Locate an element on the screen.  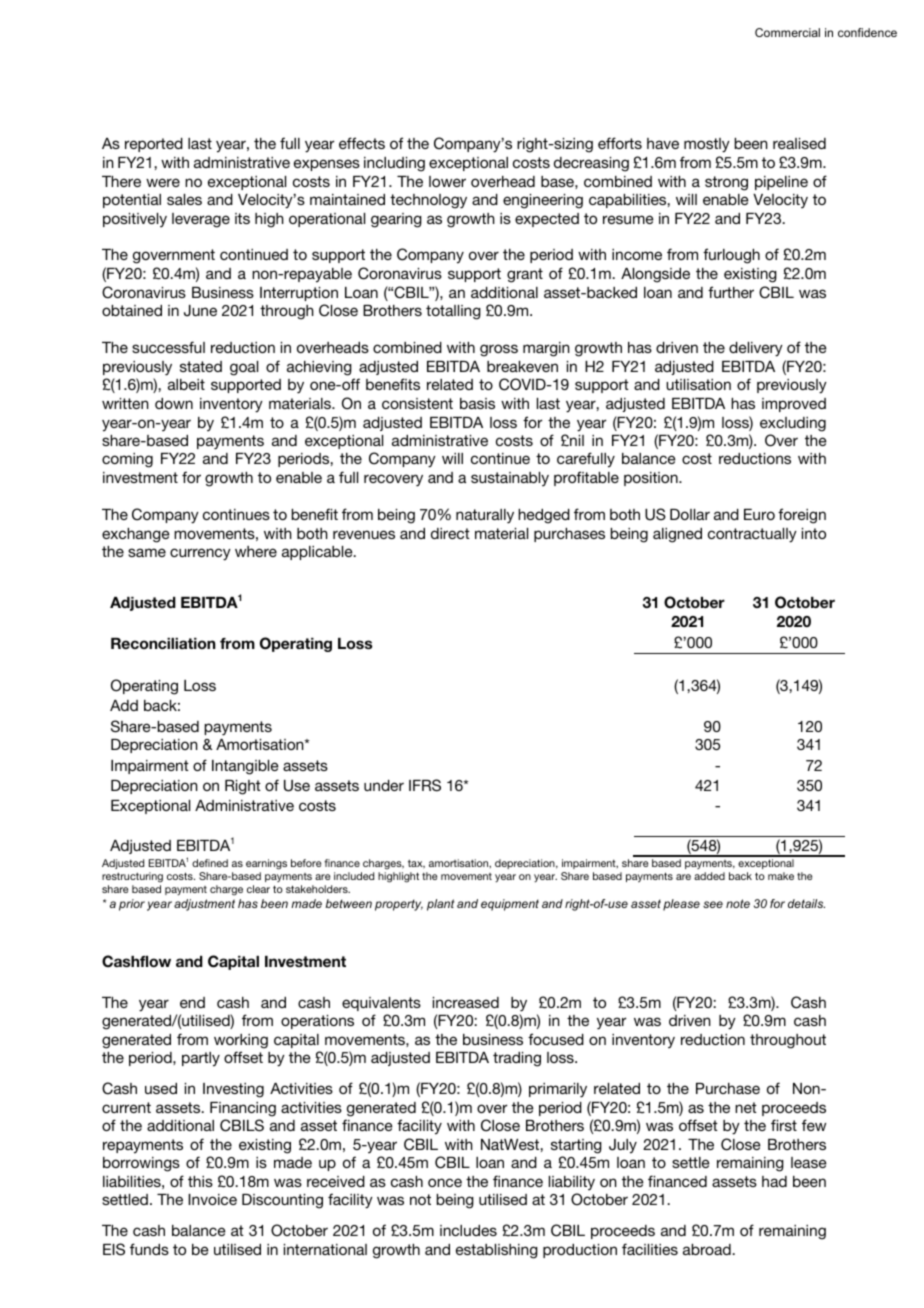
excluding is located at coordinates (793, 424).
